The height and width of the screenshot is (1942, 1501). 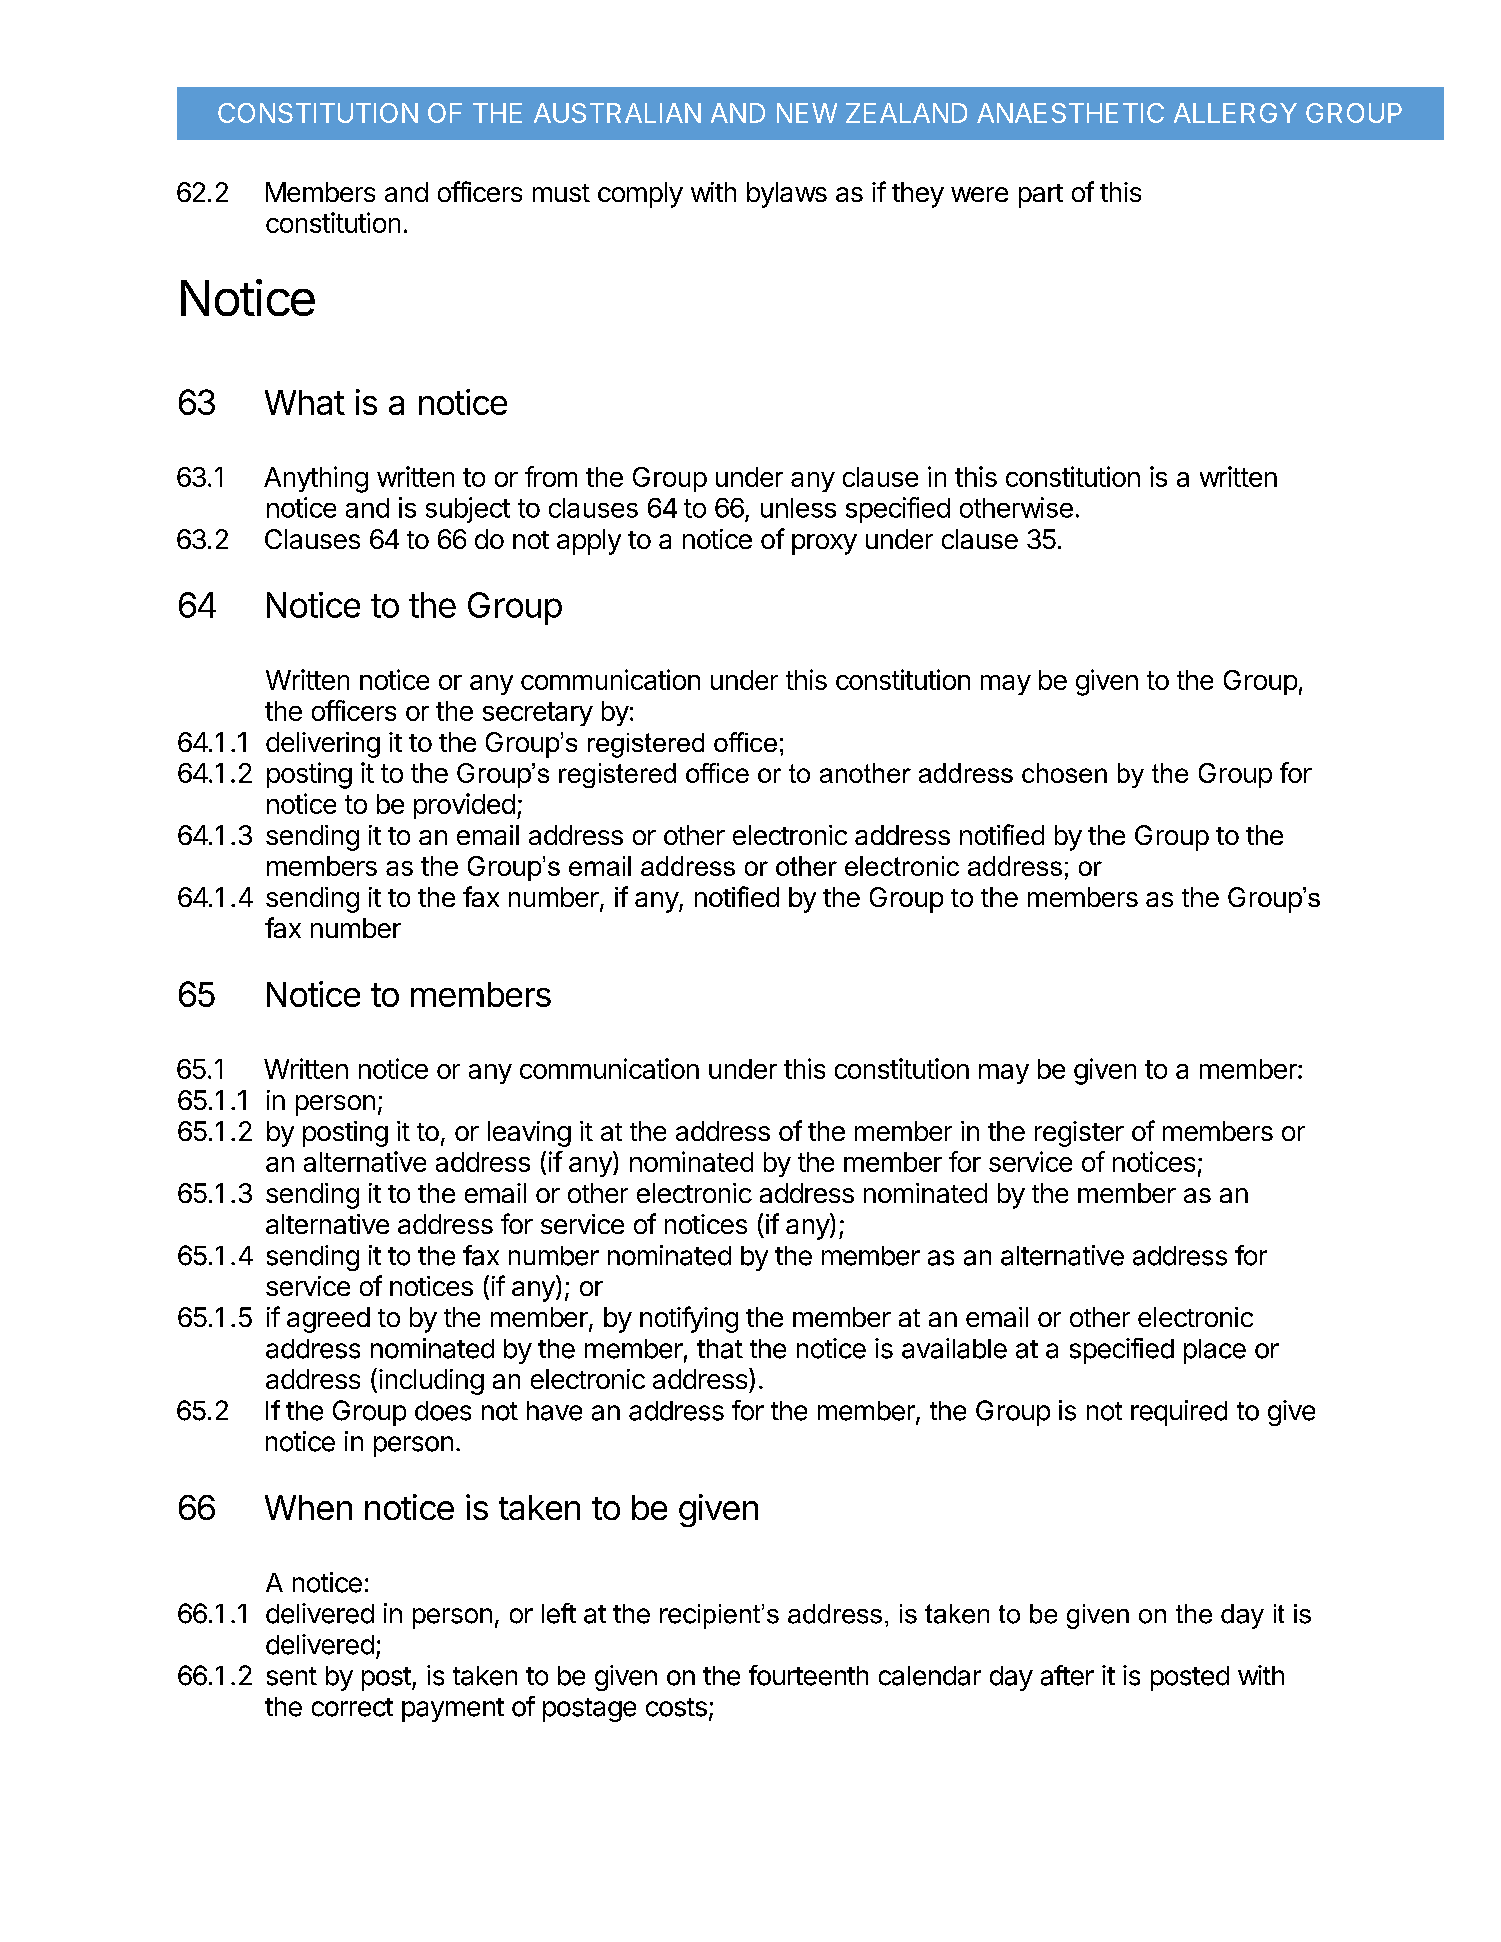 I want to click on required, so click(x=1179, y=1413).
